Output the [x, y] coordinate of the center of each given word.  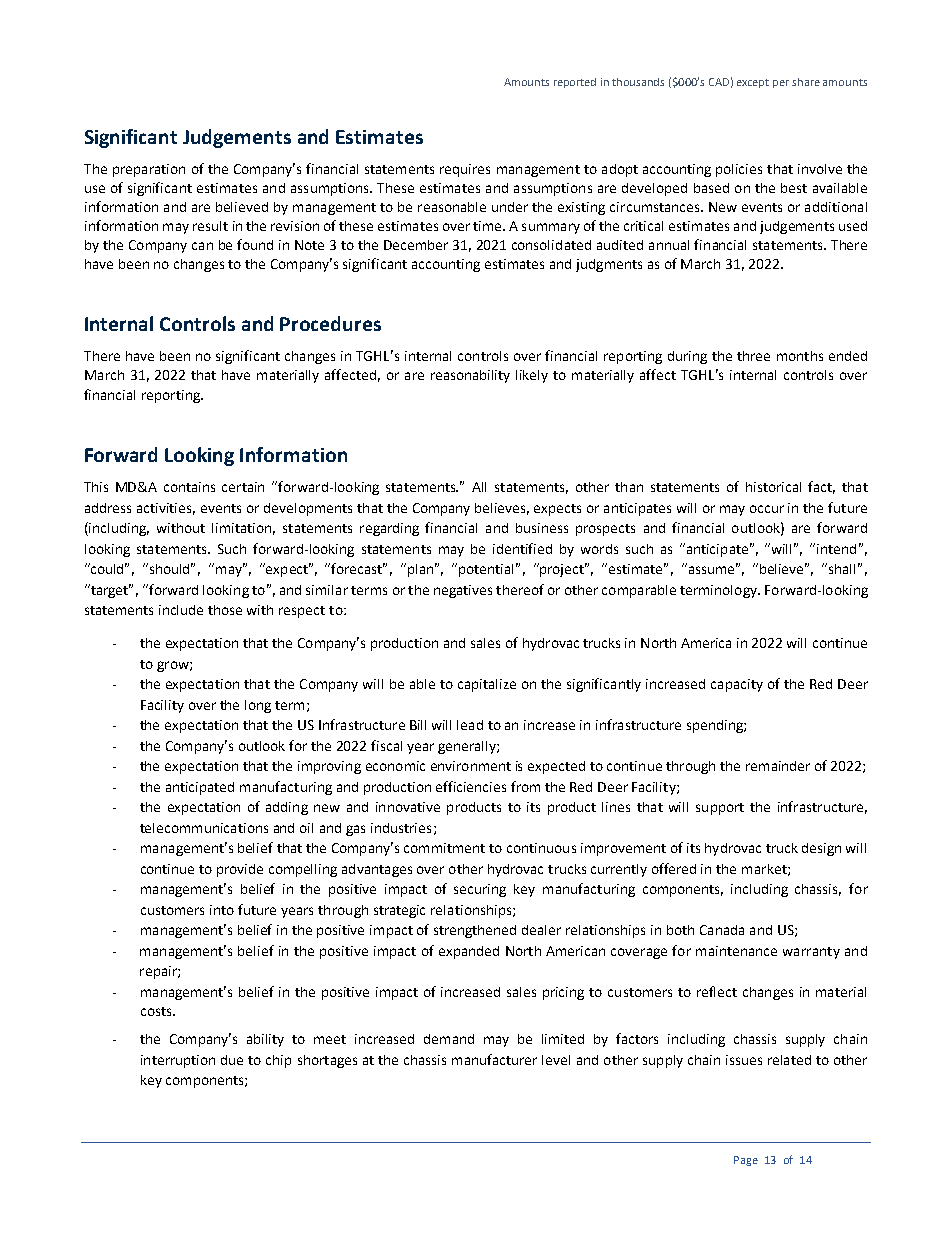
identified [522, 548]
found [255, 244]
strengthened [475, 931]
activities [166, 509]
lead [470, 725]
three [753, 356]
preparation [149, 170]
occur [767, 509]
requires [465, 170]
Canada [722, 930]
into [222, 910]
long [258, 706]
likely [532, 376]
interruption [178, 1061]
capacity [737, 685]
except [753, 83]
